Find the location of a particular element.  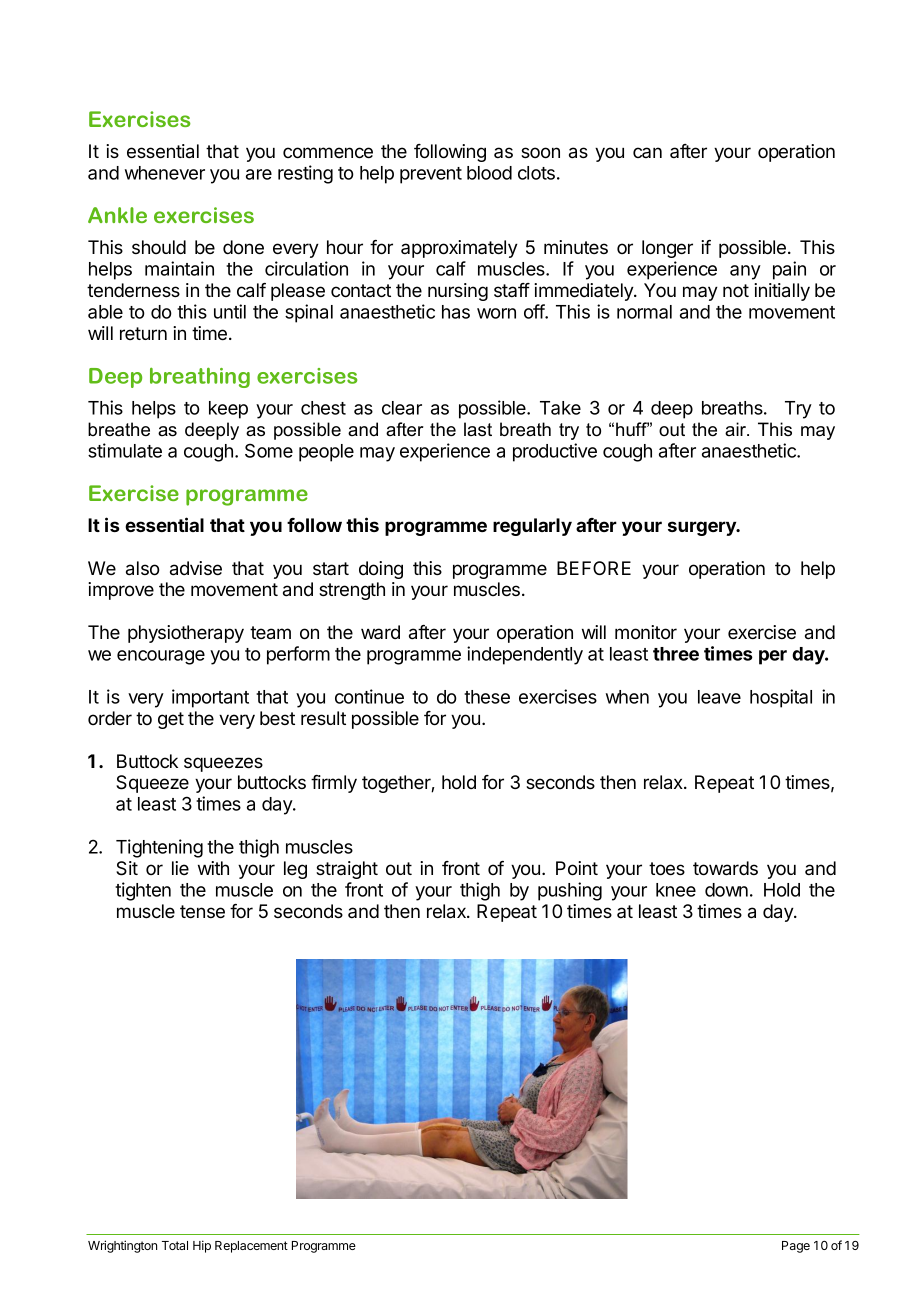

leave is located at coordinates (719, 697).
